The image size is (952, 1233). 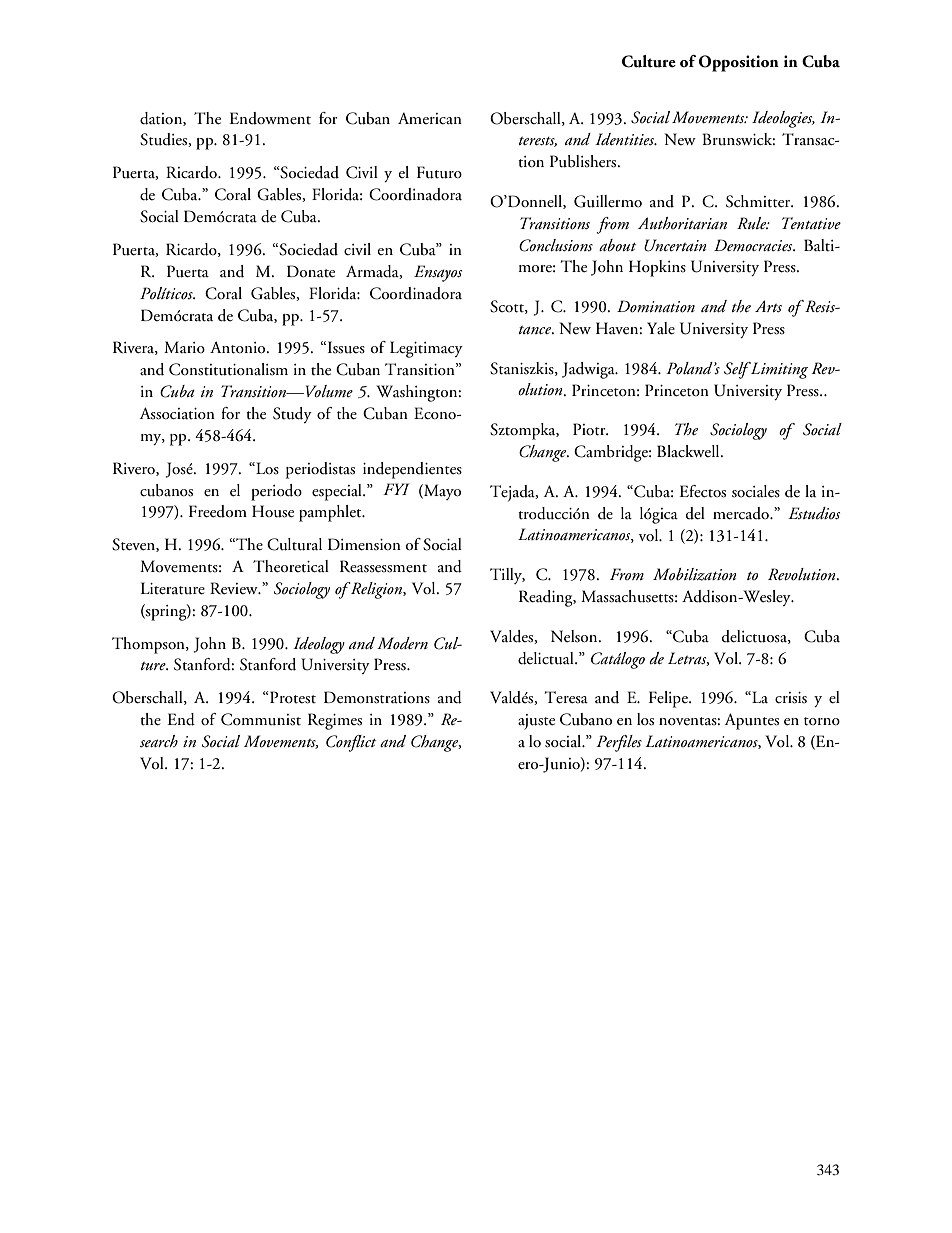 I want to click on Review, so click(x=235, y=588).
